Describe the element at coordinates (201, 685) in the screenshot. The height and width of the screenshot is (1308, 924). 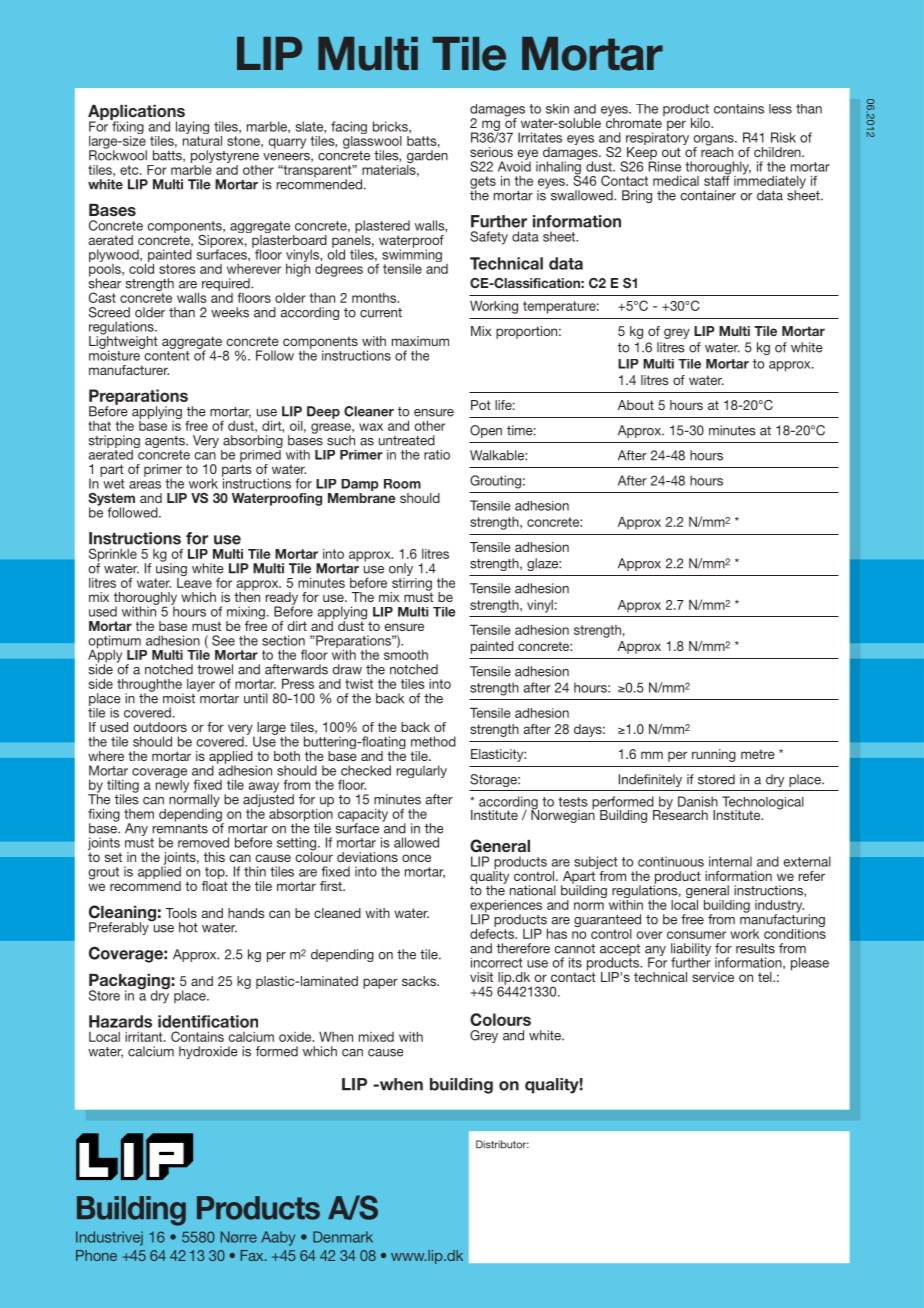
I see `layer` at that location.
